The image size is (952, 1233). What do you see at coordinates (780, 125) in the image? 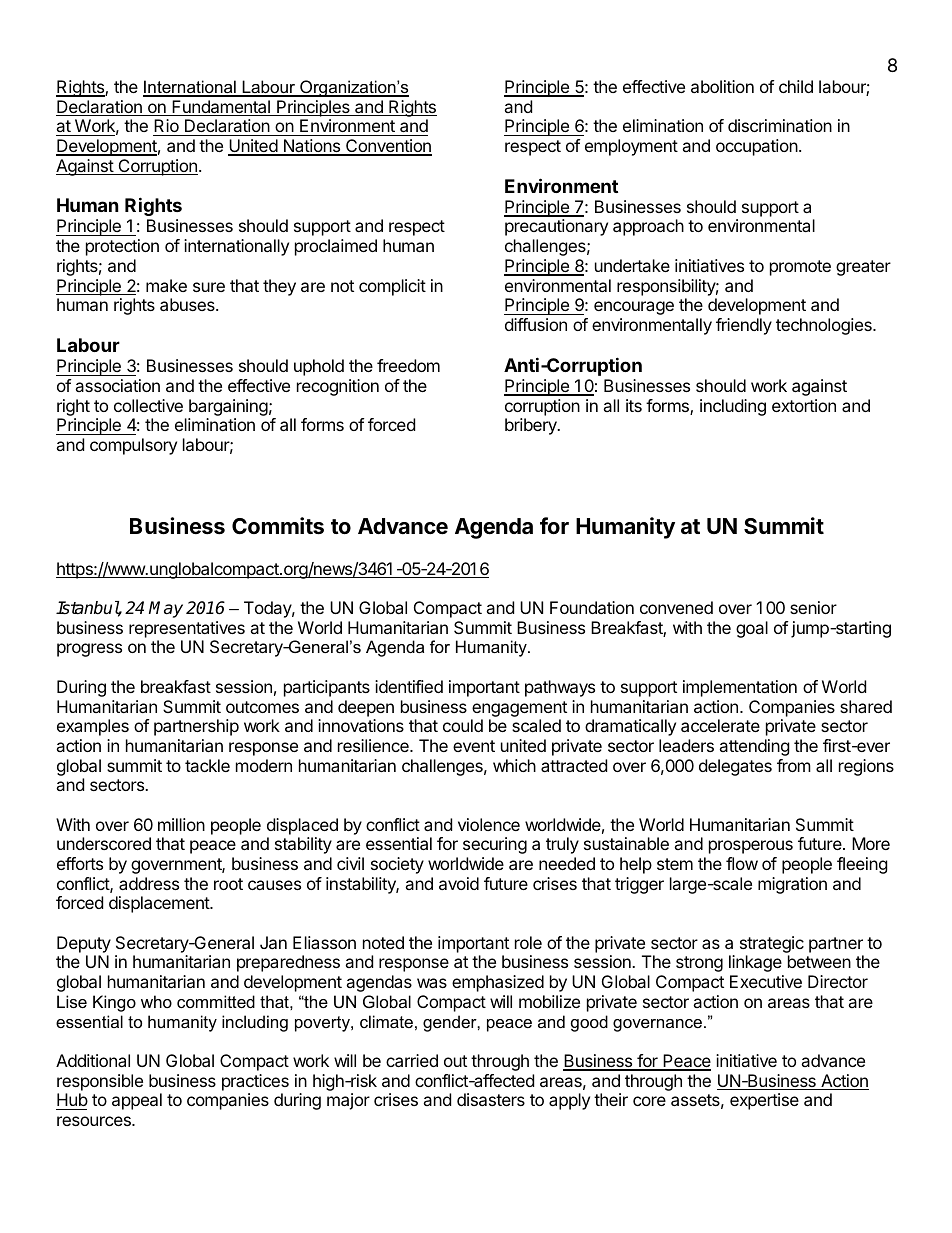
I see `discrimination` at bounding box center [780, 125].
